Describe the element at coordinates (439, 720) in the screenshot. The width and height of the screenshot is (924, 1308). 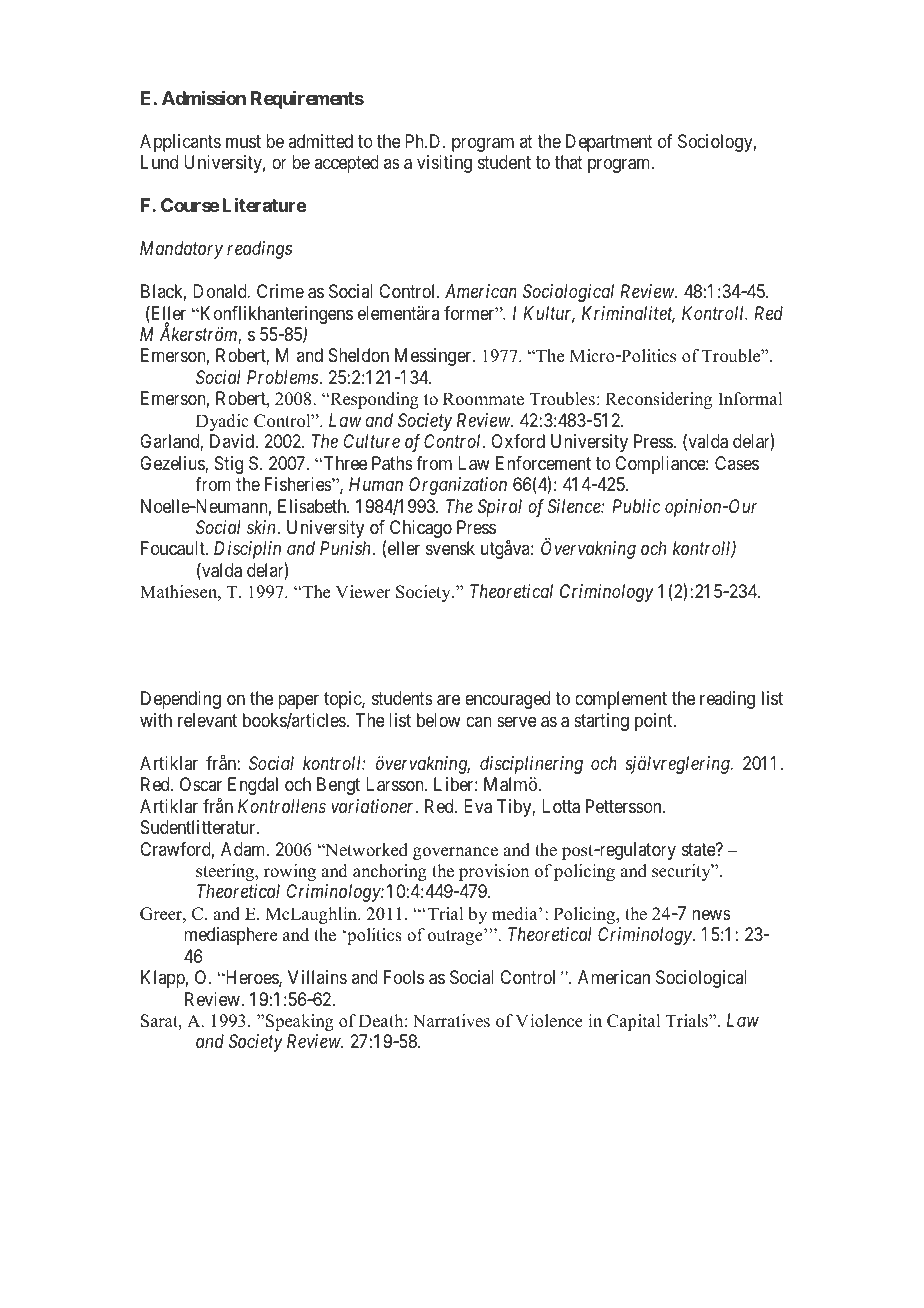
I see `below` at that location.
